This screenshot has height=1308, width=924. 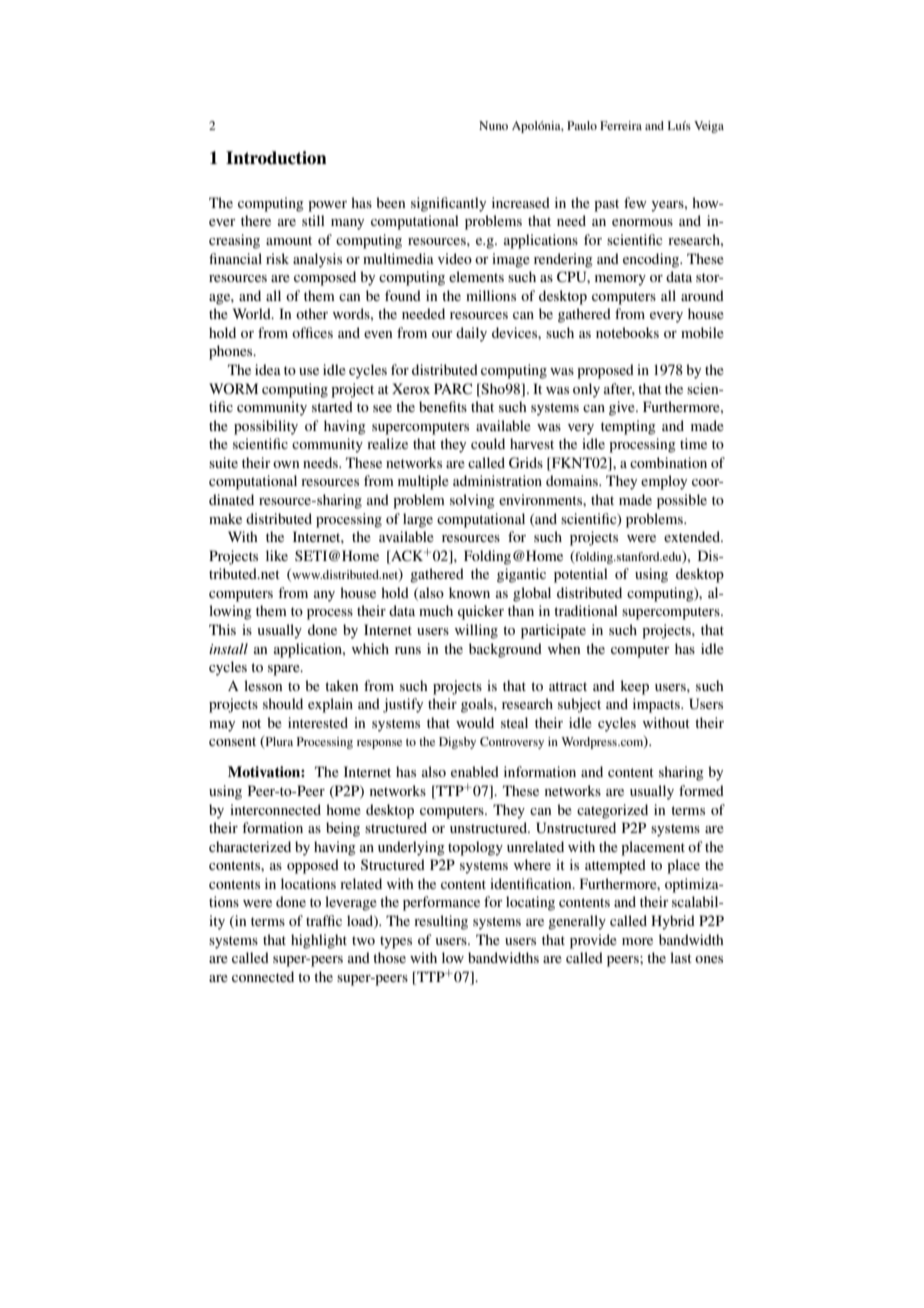 I want to click on Introduction, so click(x=276, y=158).
